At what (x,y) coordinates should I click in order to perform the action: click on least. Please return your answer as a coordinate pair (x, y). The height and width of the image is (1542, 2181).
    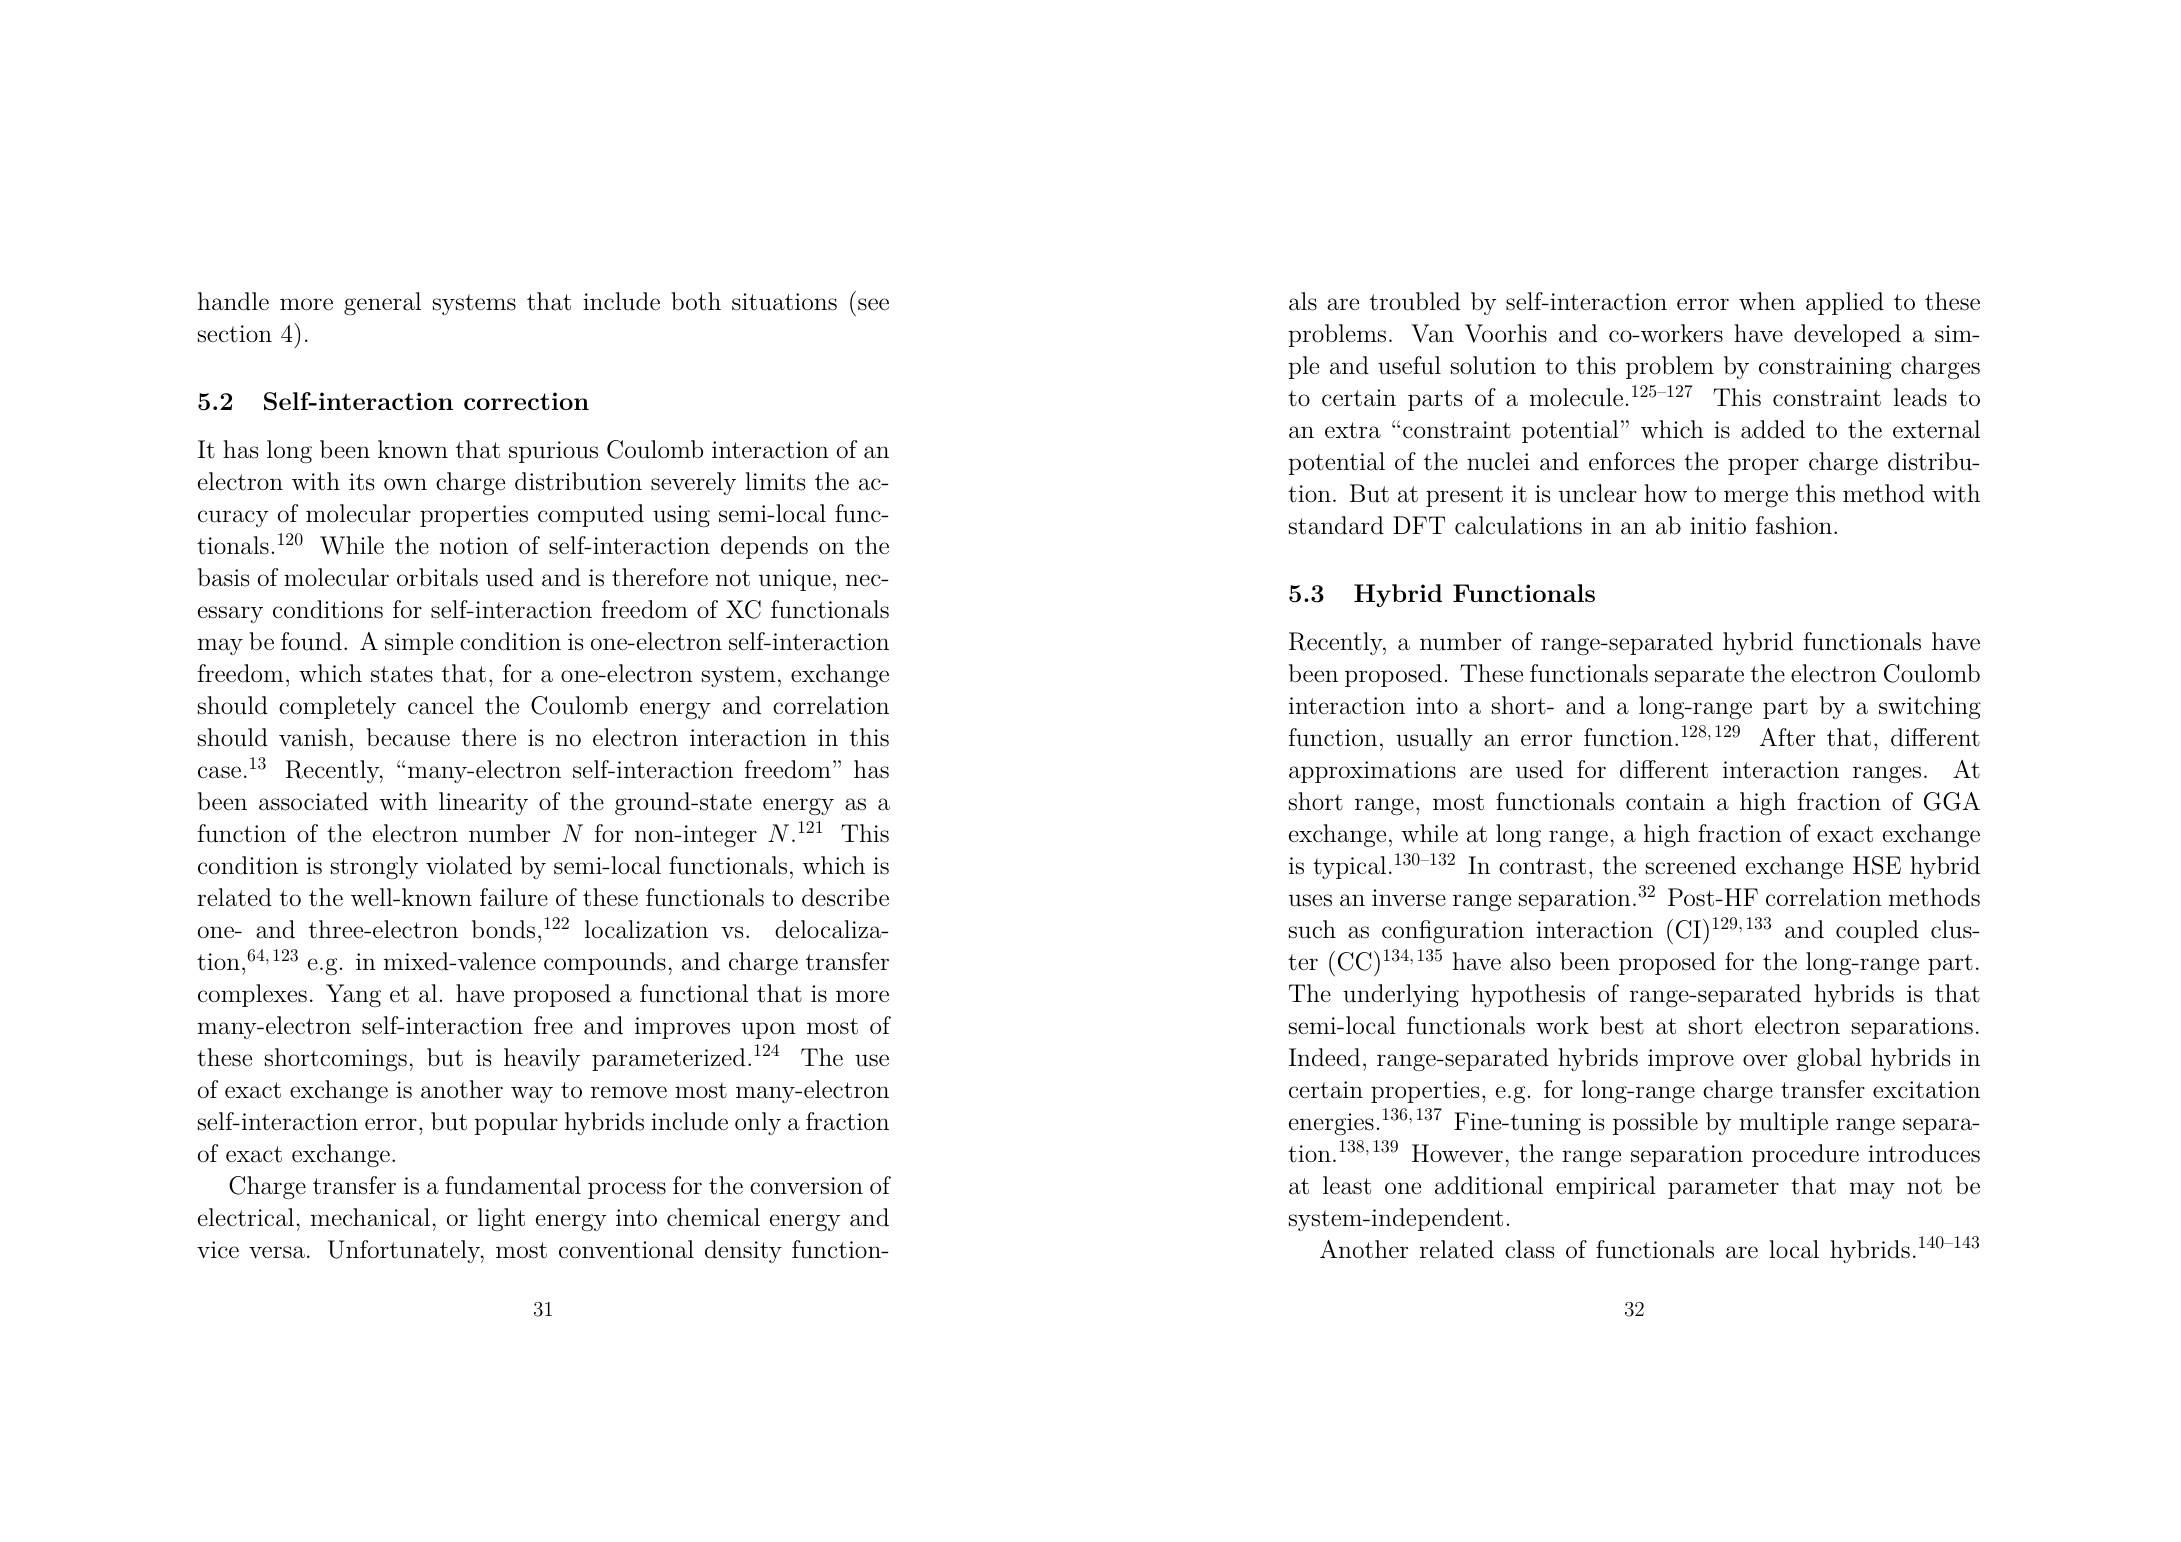
    Looking at the image, I should click on (1347, 1185).
